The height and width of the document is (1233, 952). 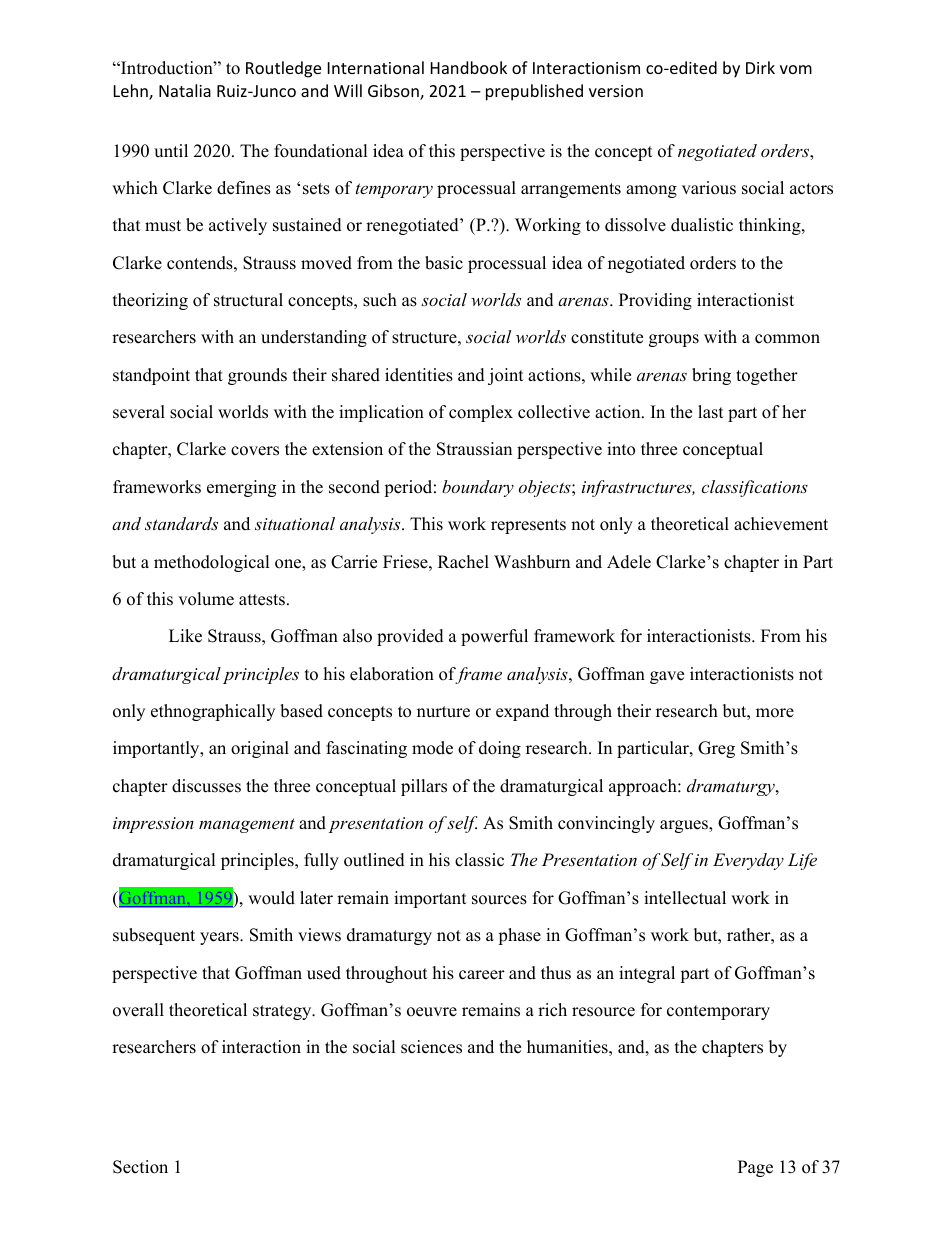 What do you see at coordinates (667, 677) in the document?
I see `gave` at bounding box center [667, 677].
